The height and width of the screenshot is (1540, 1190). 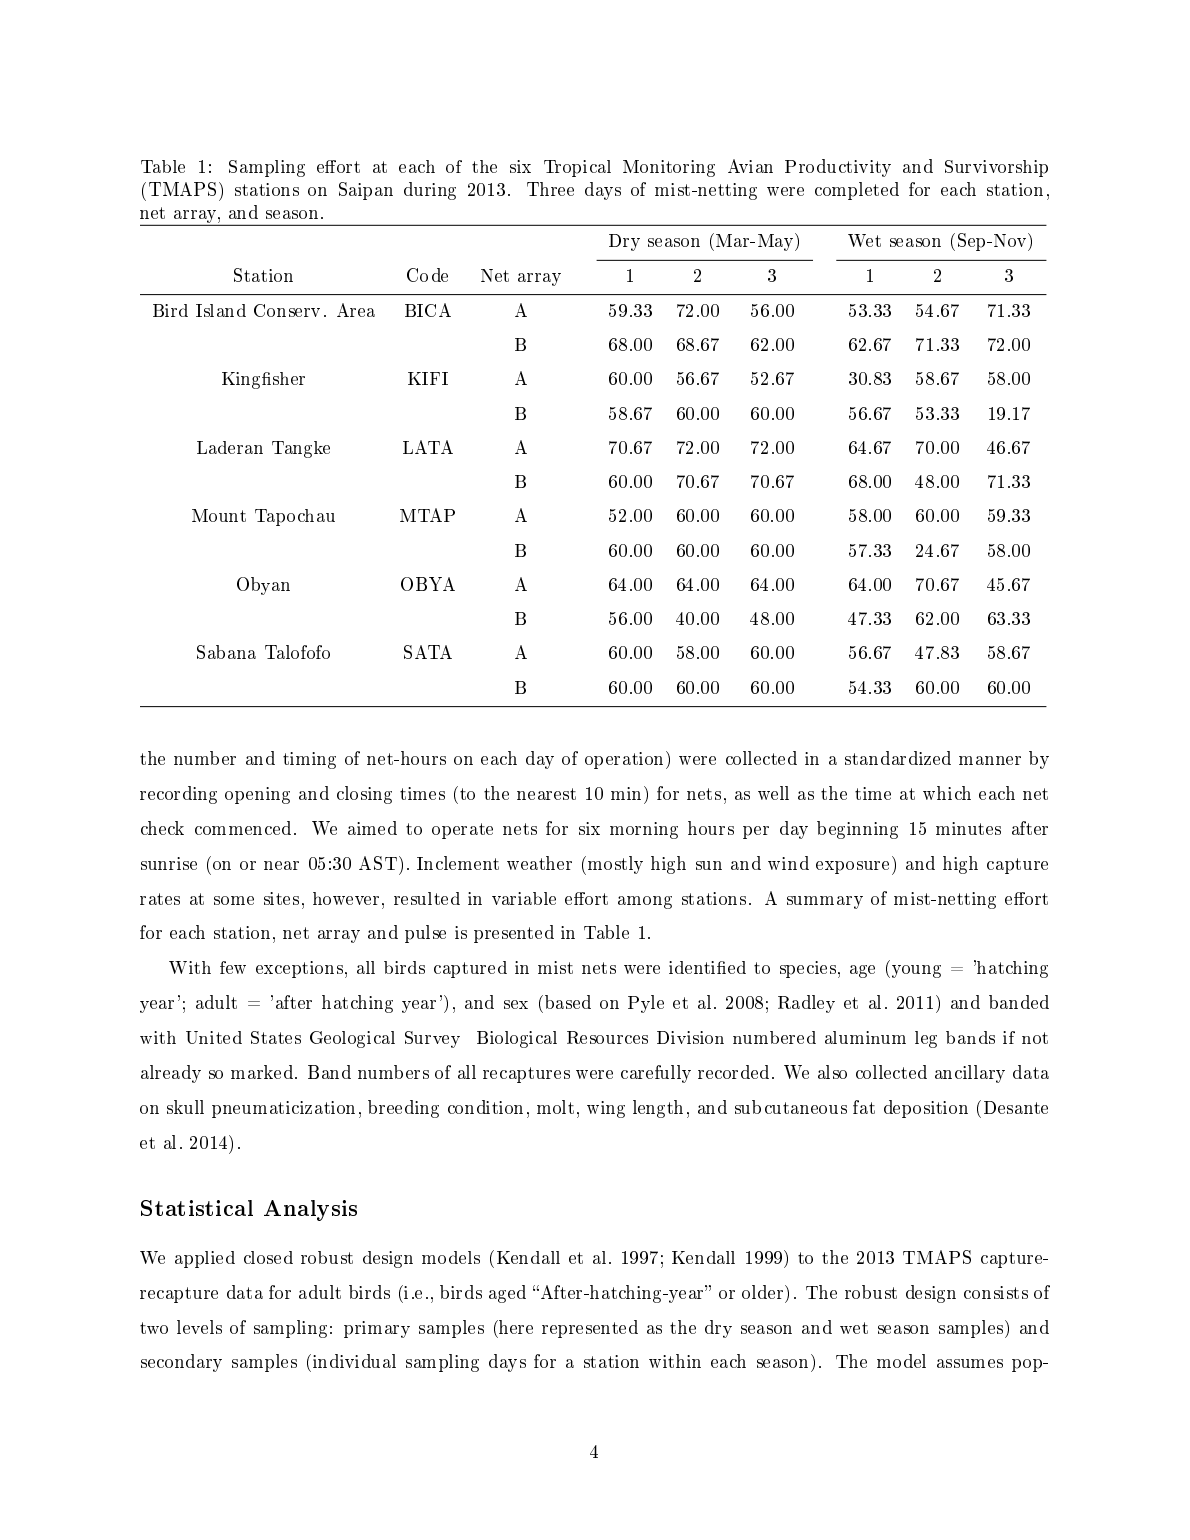 What do you see at coordinates (898, 758) in the screenshot?
I see `standardized` at bounding box center [898, 758].
